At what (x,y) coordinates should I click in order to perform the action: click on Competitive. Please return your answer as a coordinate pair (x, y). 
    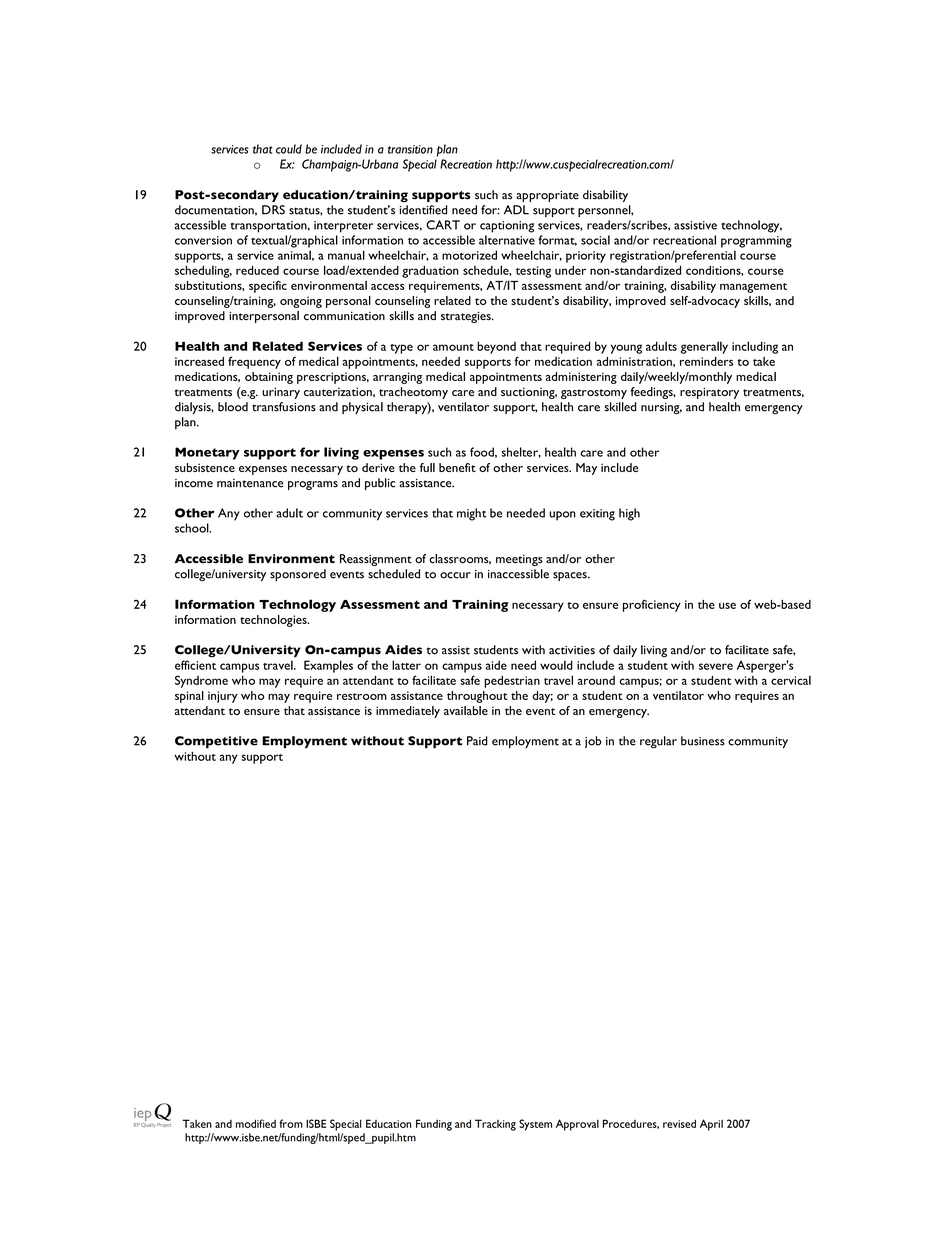
    Looking at the image, I should click on (216, 742).
